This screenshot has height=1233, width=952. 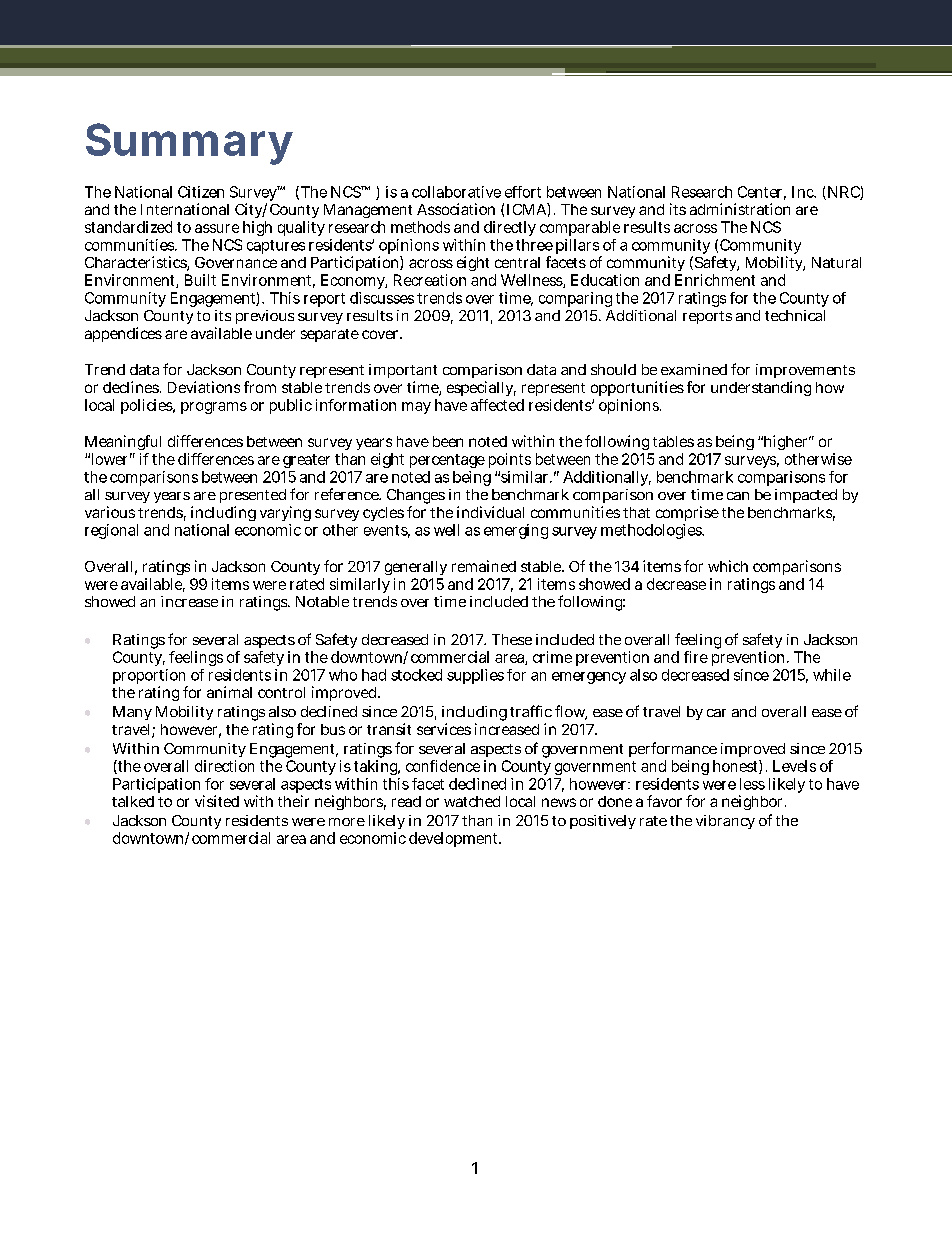 What do you see at coordinates (481, 388) in the screenshot?
I see `especially` at bounding box center [481, 388].
